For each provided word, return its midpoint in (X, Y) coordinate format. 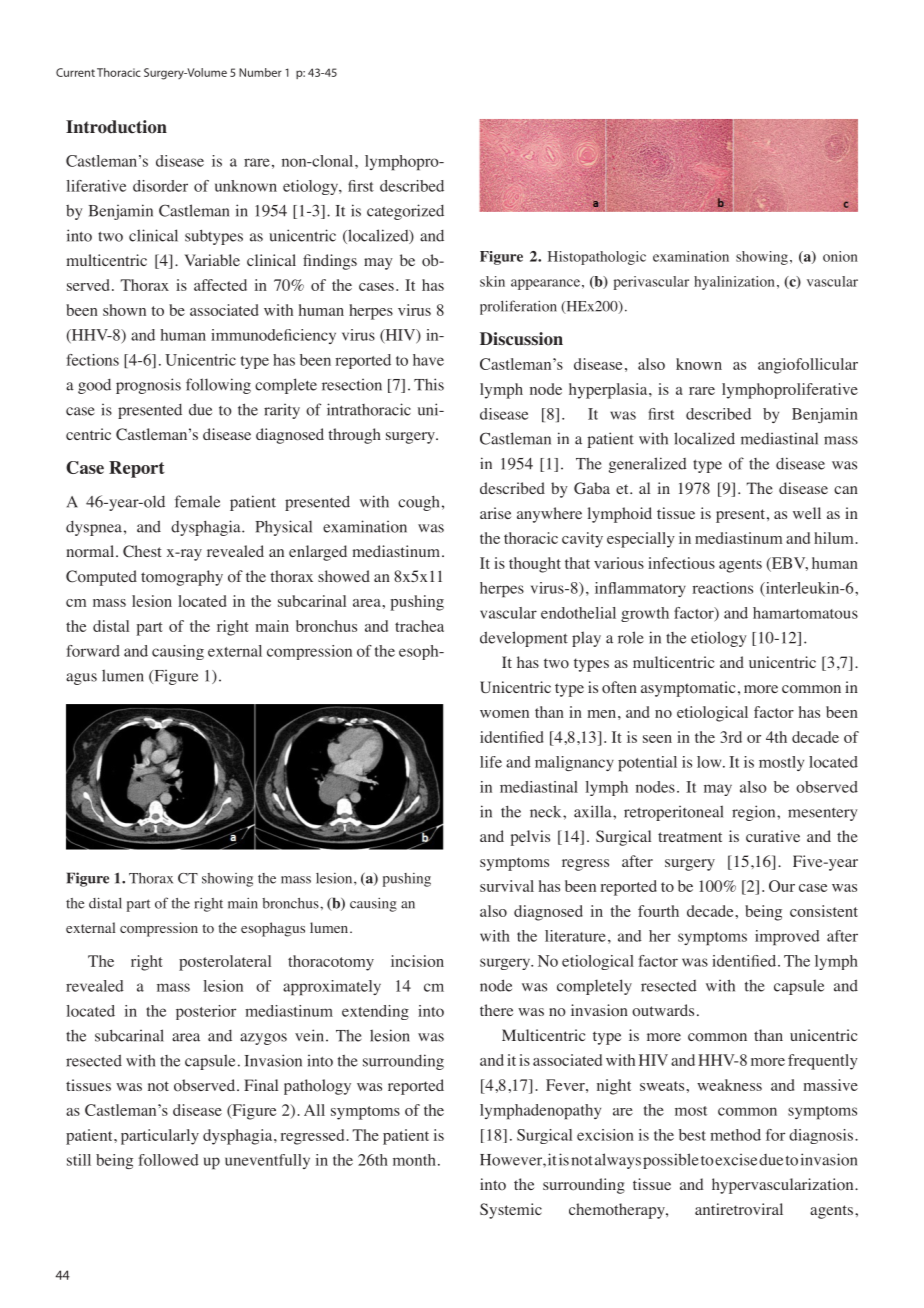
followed (168, 1160)
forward (93, 651)
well (807, 513)
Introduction (116, 127)
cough (418, 503)
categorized (405, 212)
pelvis (530, 838)
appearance (545, 284)
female (197, 501)
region (755, 813)
